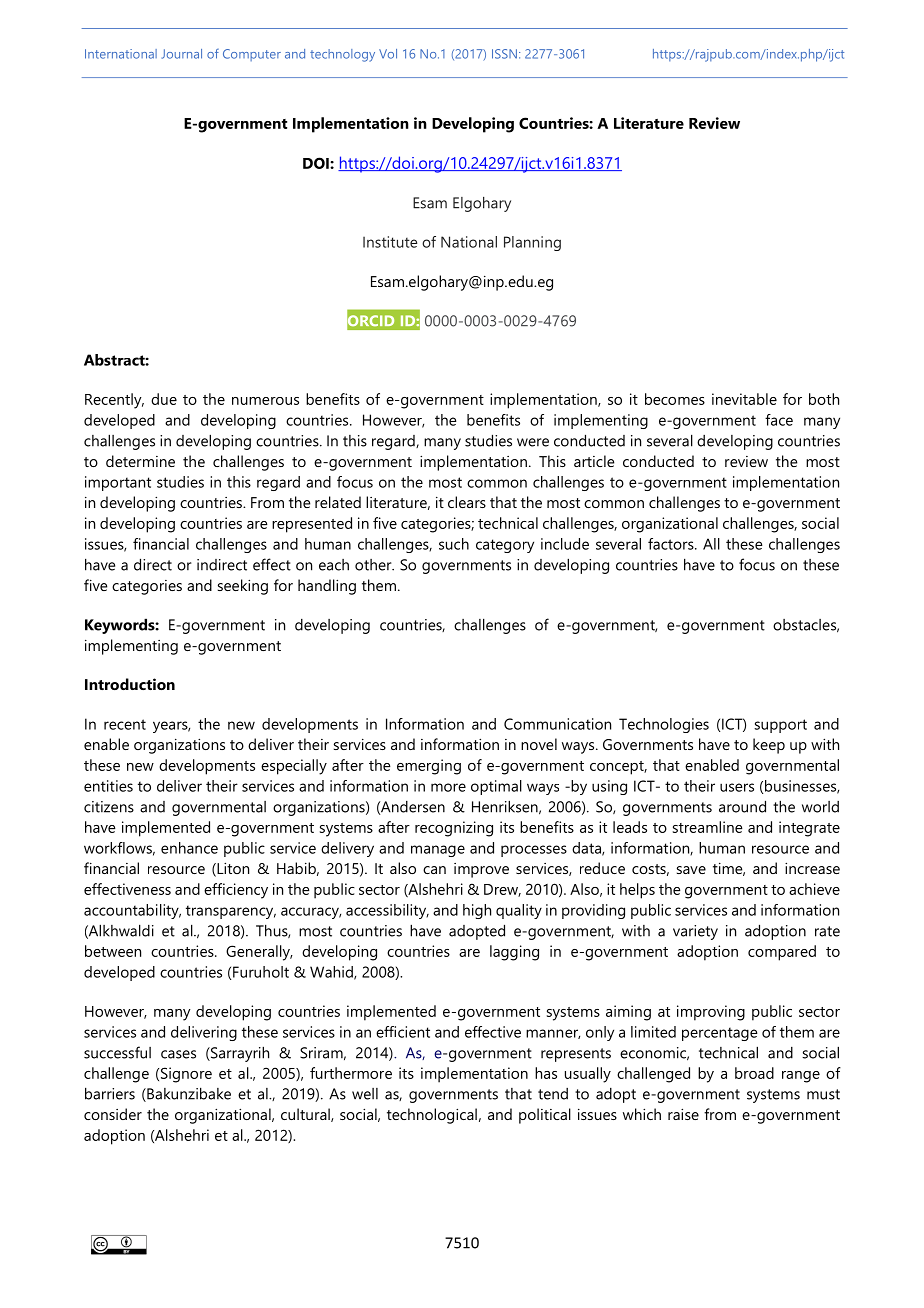  I want to click on Journal, so click(182, 54).
